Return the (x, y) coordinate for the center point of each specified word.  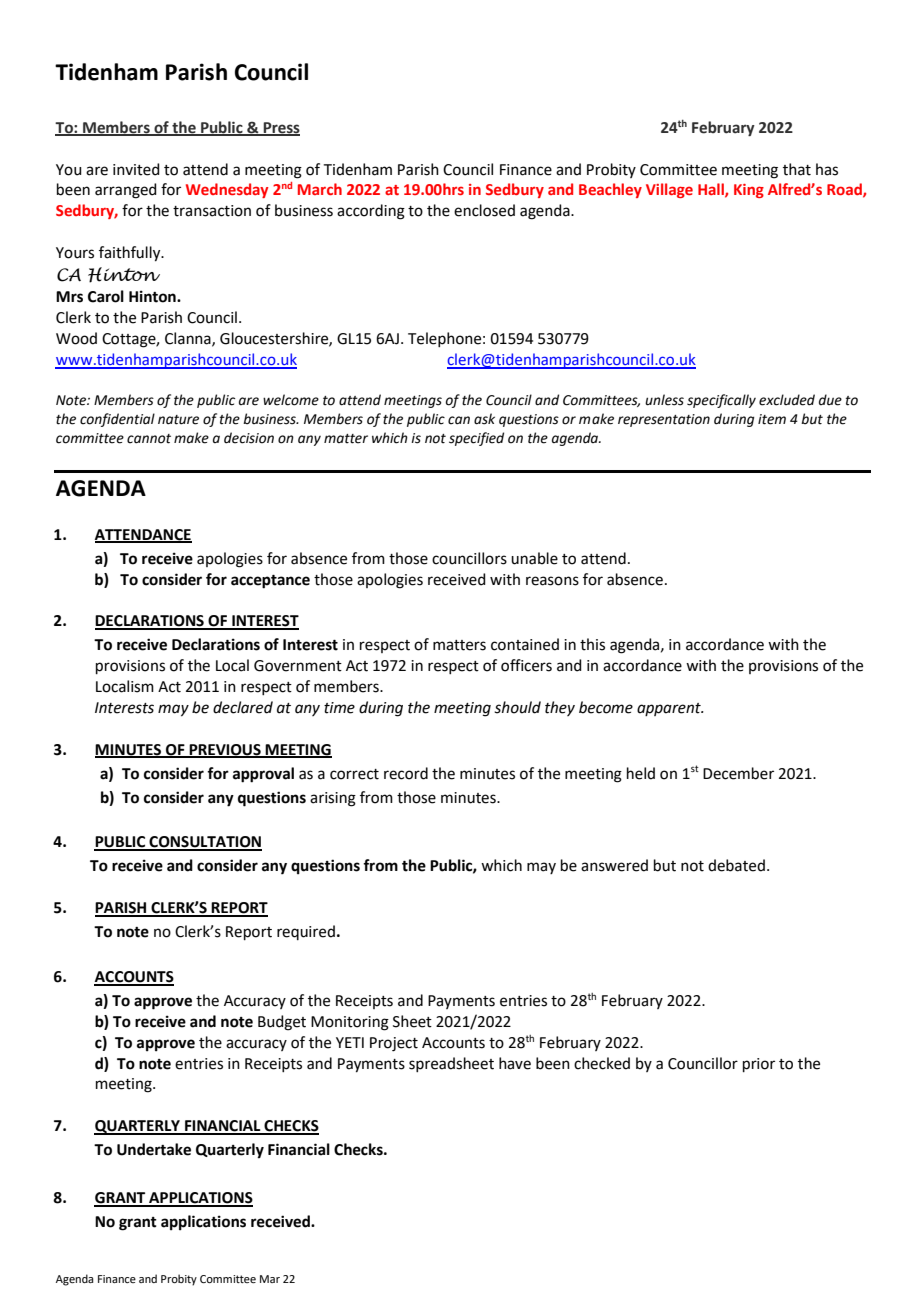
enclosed (484, 210)
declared (243, 707)
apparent (670, 709)
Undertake (154, 1149)
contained (525, 644)
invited (136, 169)
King (749, 191)
